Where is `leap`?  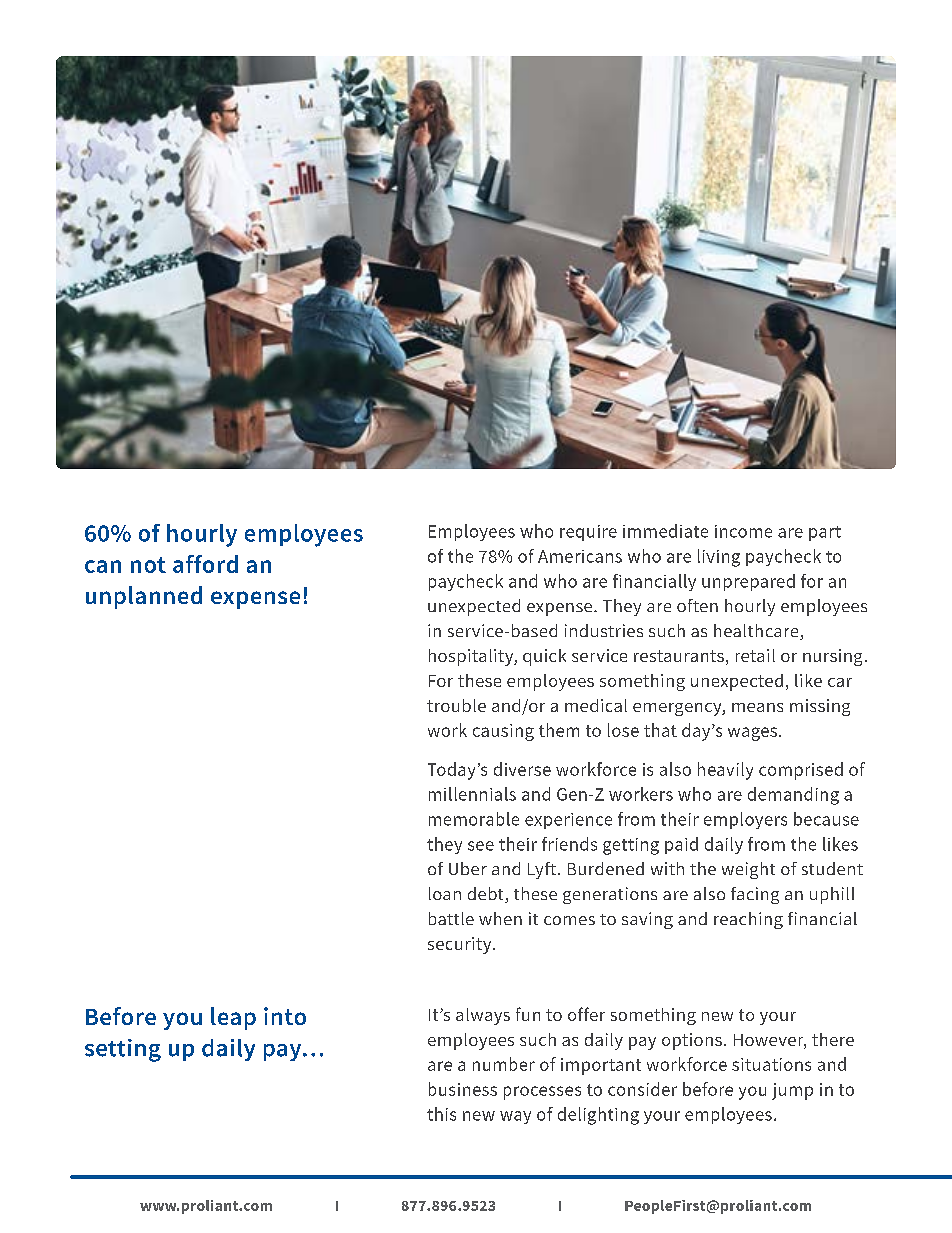 leap is located at coordinates (233, 1018).
